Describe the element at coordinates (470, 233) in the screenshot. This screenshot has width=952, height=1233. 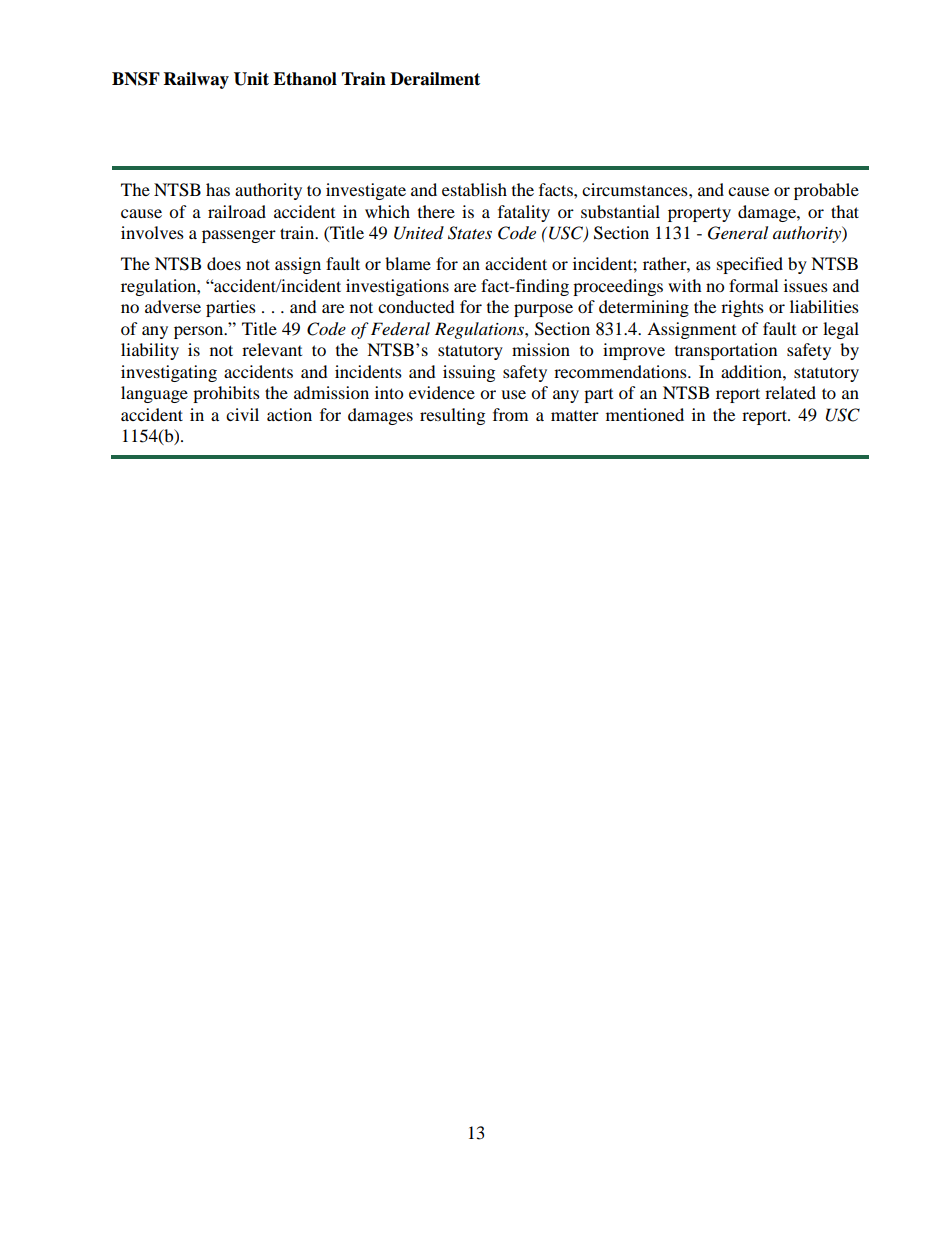
I see `States` at that location.
